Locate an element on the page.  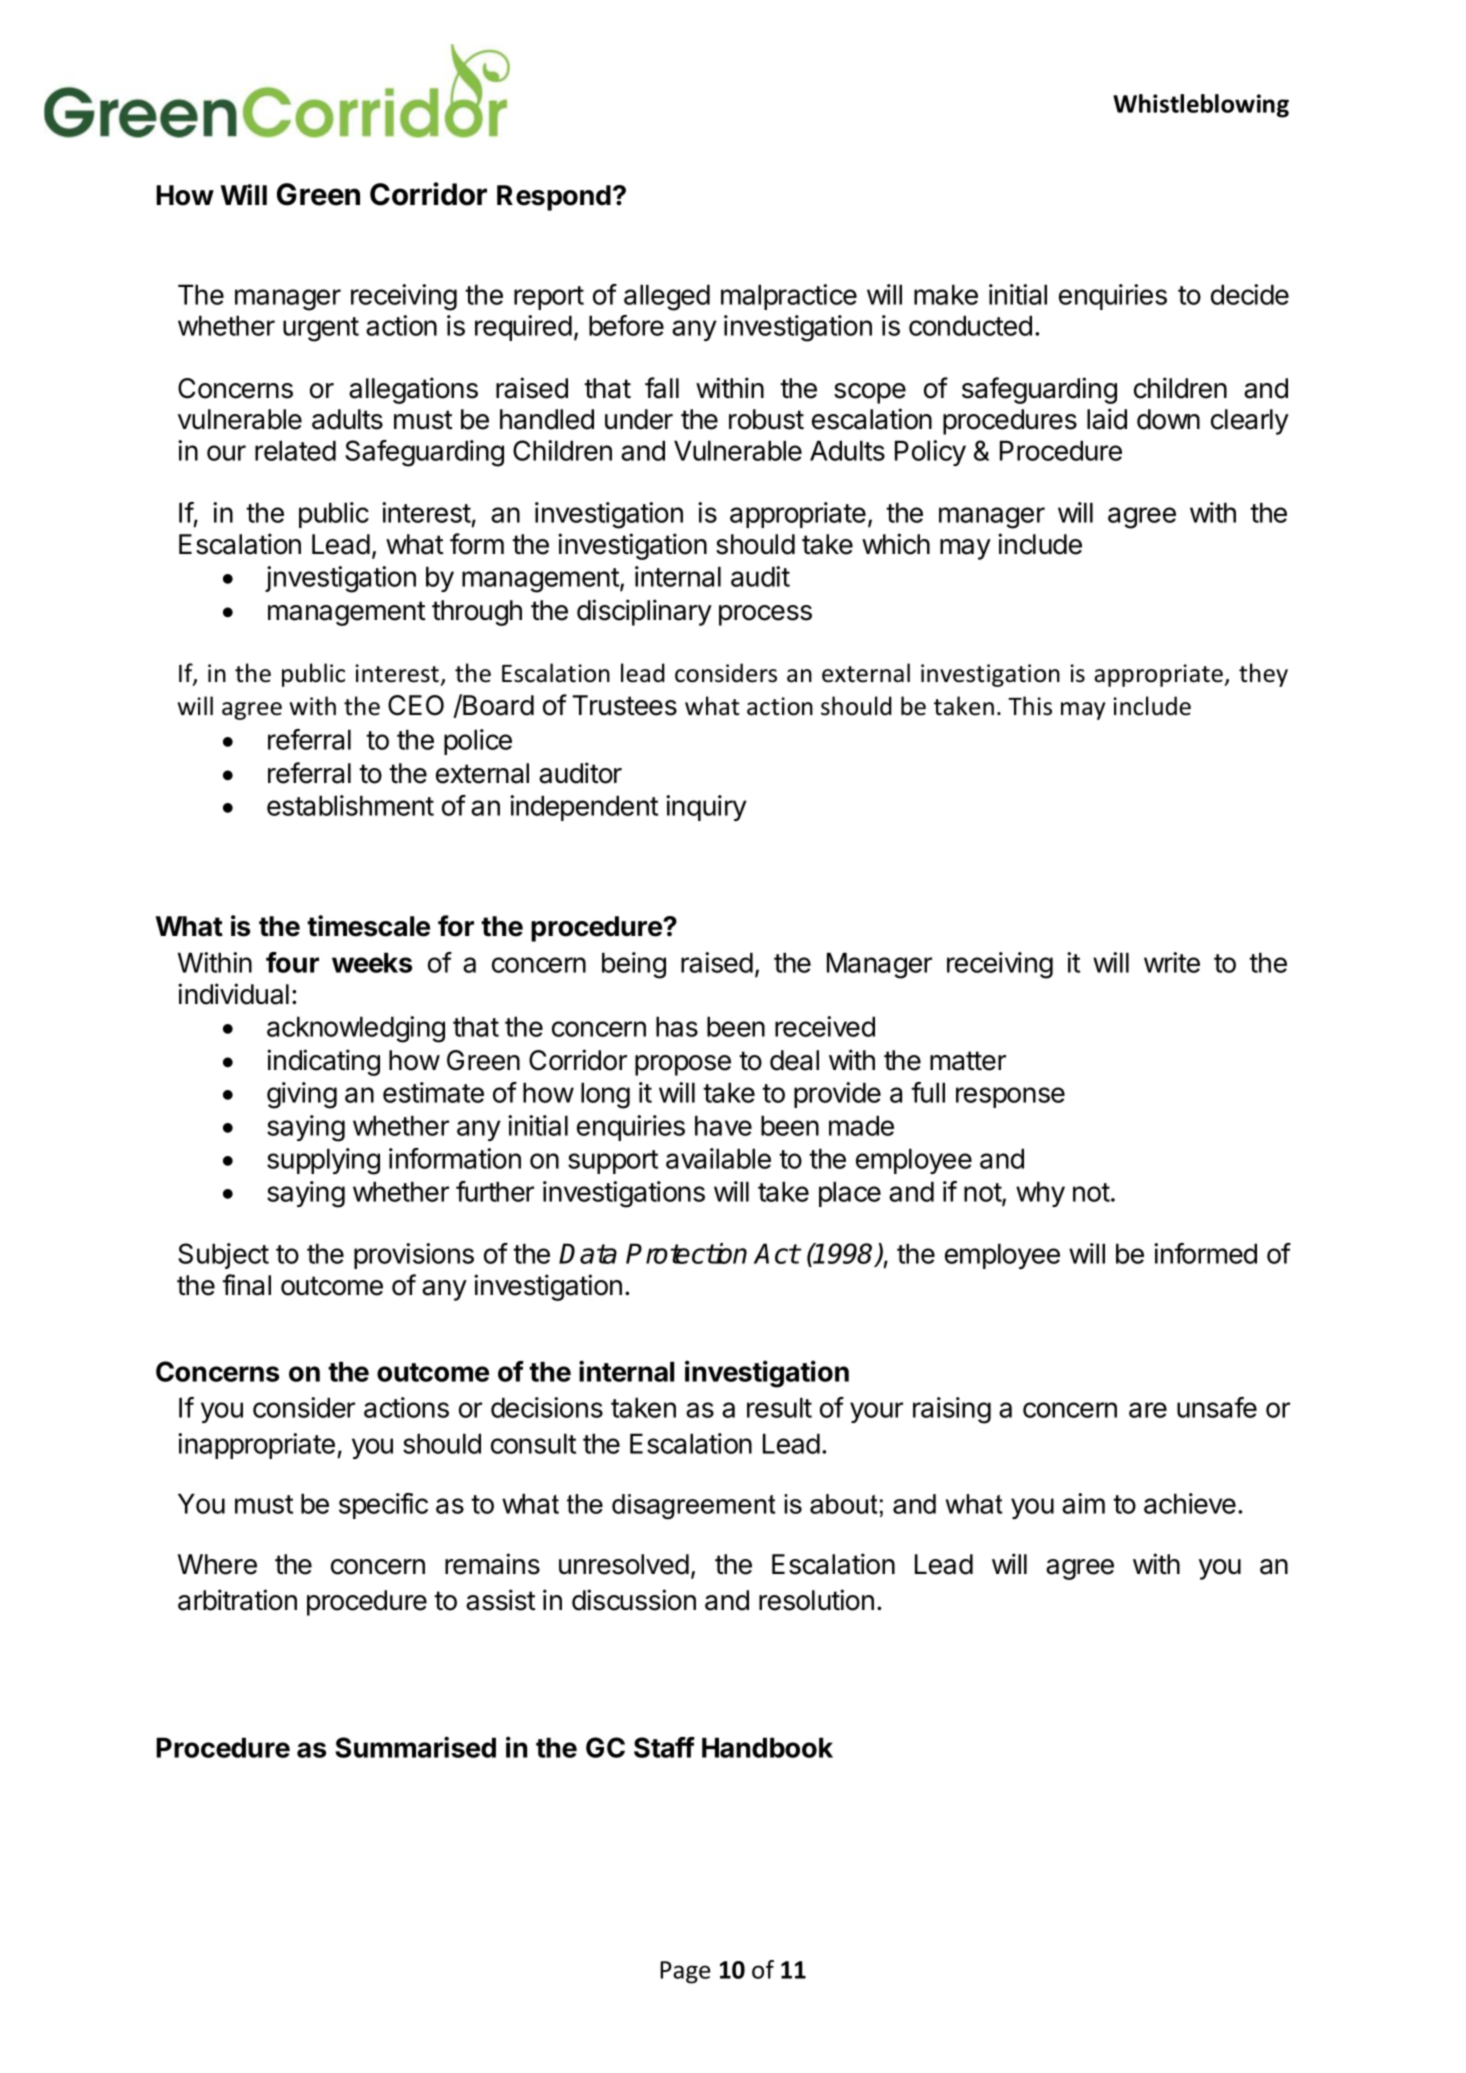
malpractice is located at coordinates (789, 297).
